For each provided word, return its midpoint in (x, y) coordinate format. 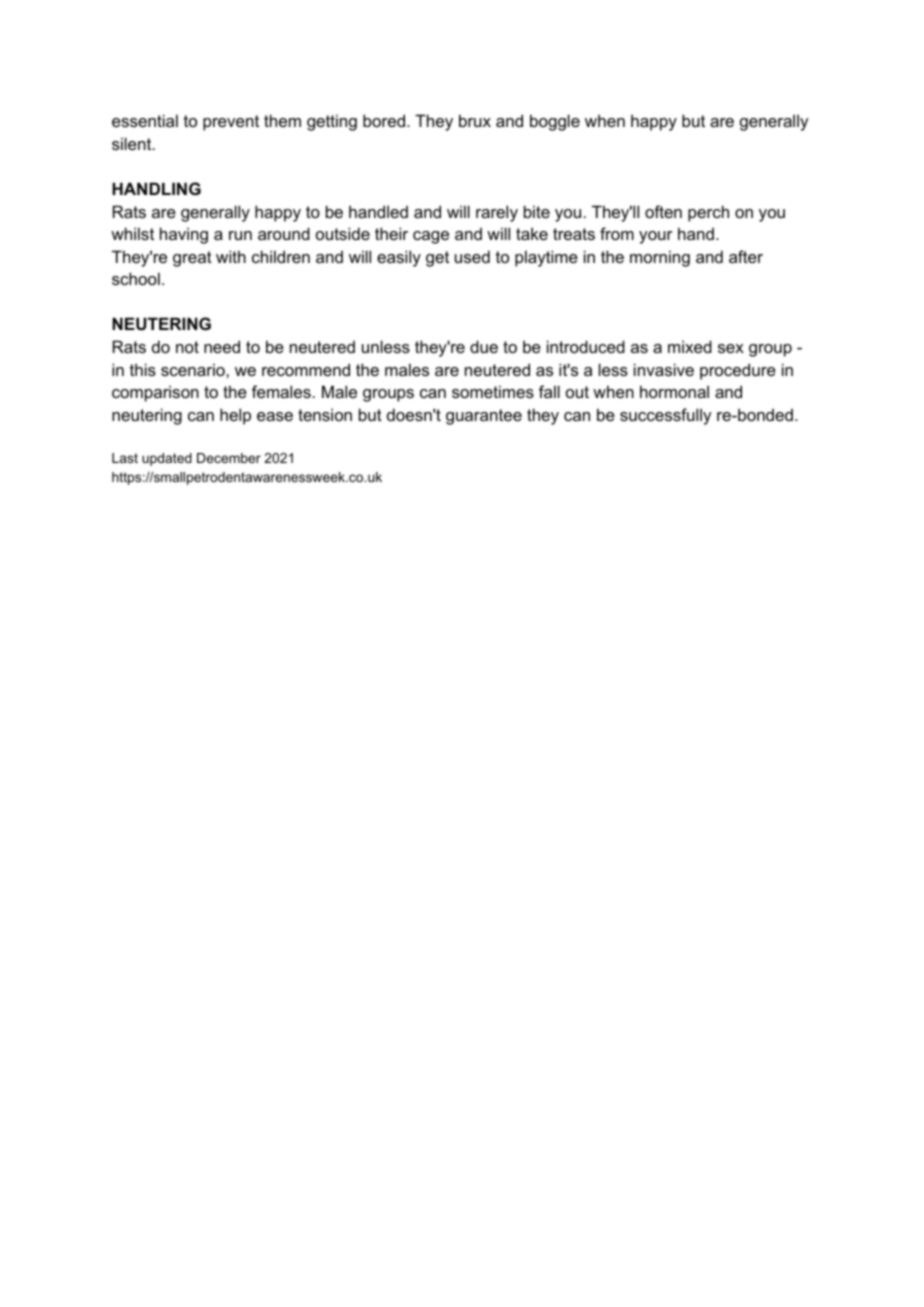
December (229, 458)
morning (660, 258)
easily (399, 258)
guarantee (484, 417)
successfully (665, 416)
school (136, 278)
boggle (555, 122)
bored (384, 120)
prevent (231, 123)
